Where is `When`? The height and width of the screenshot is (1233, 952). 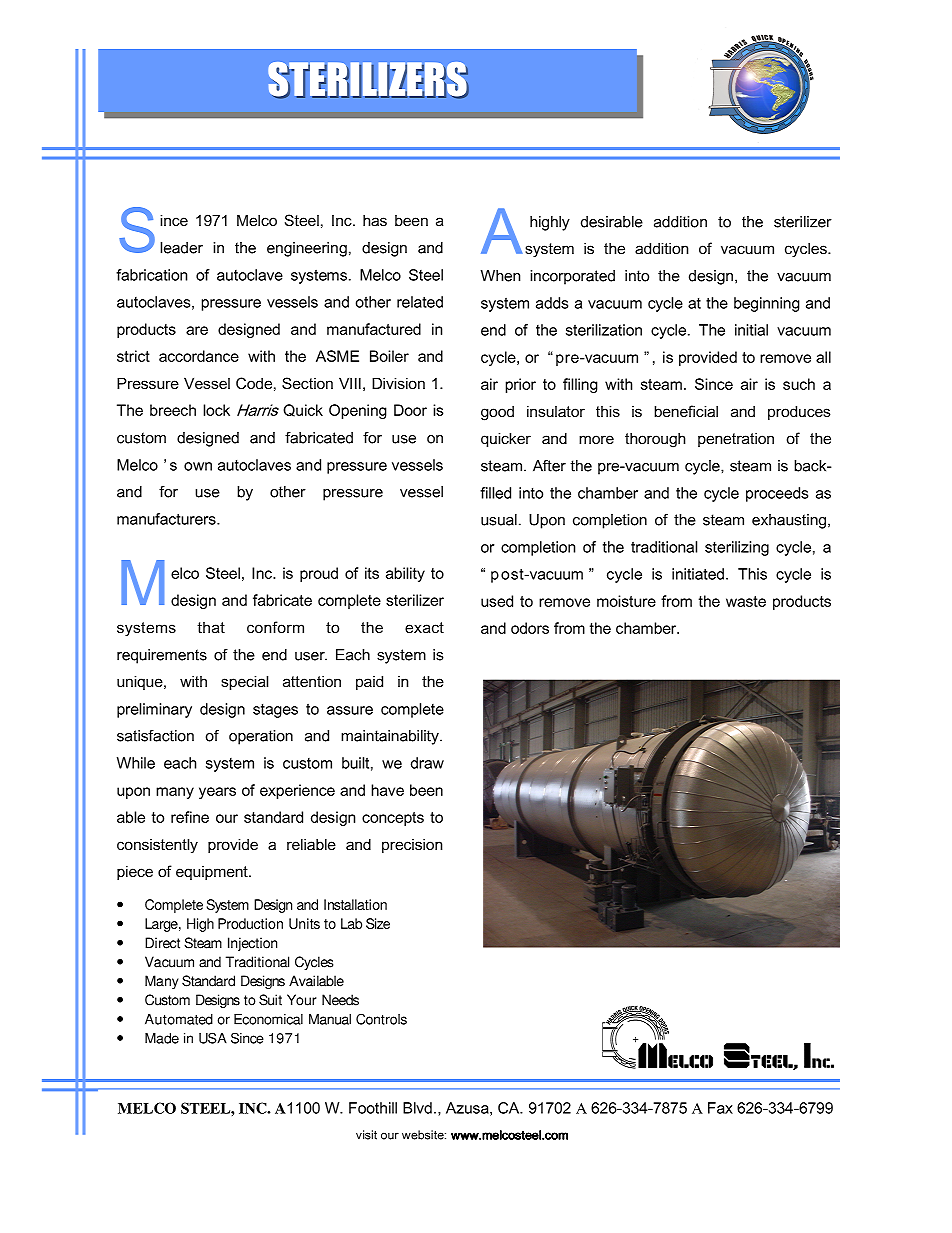
When is located at coordinates (500, 276).
